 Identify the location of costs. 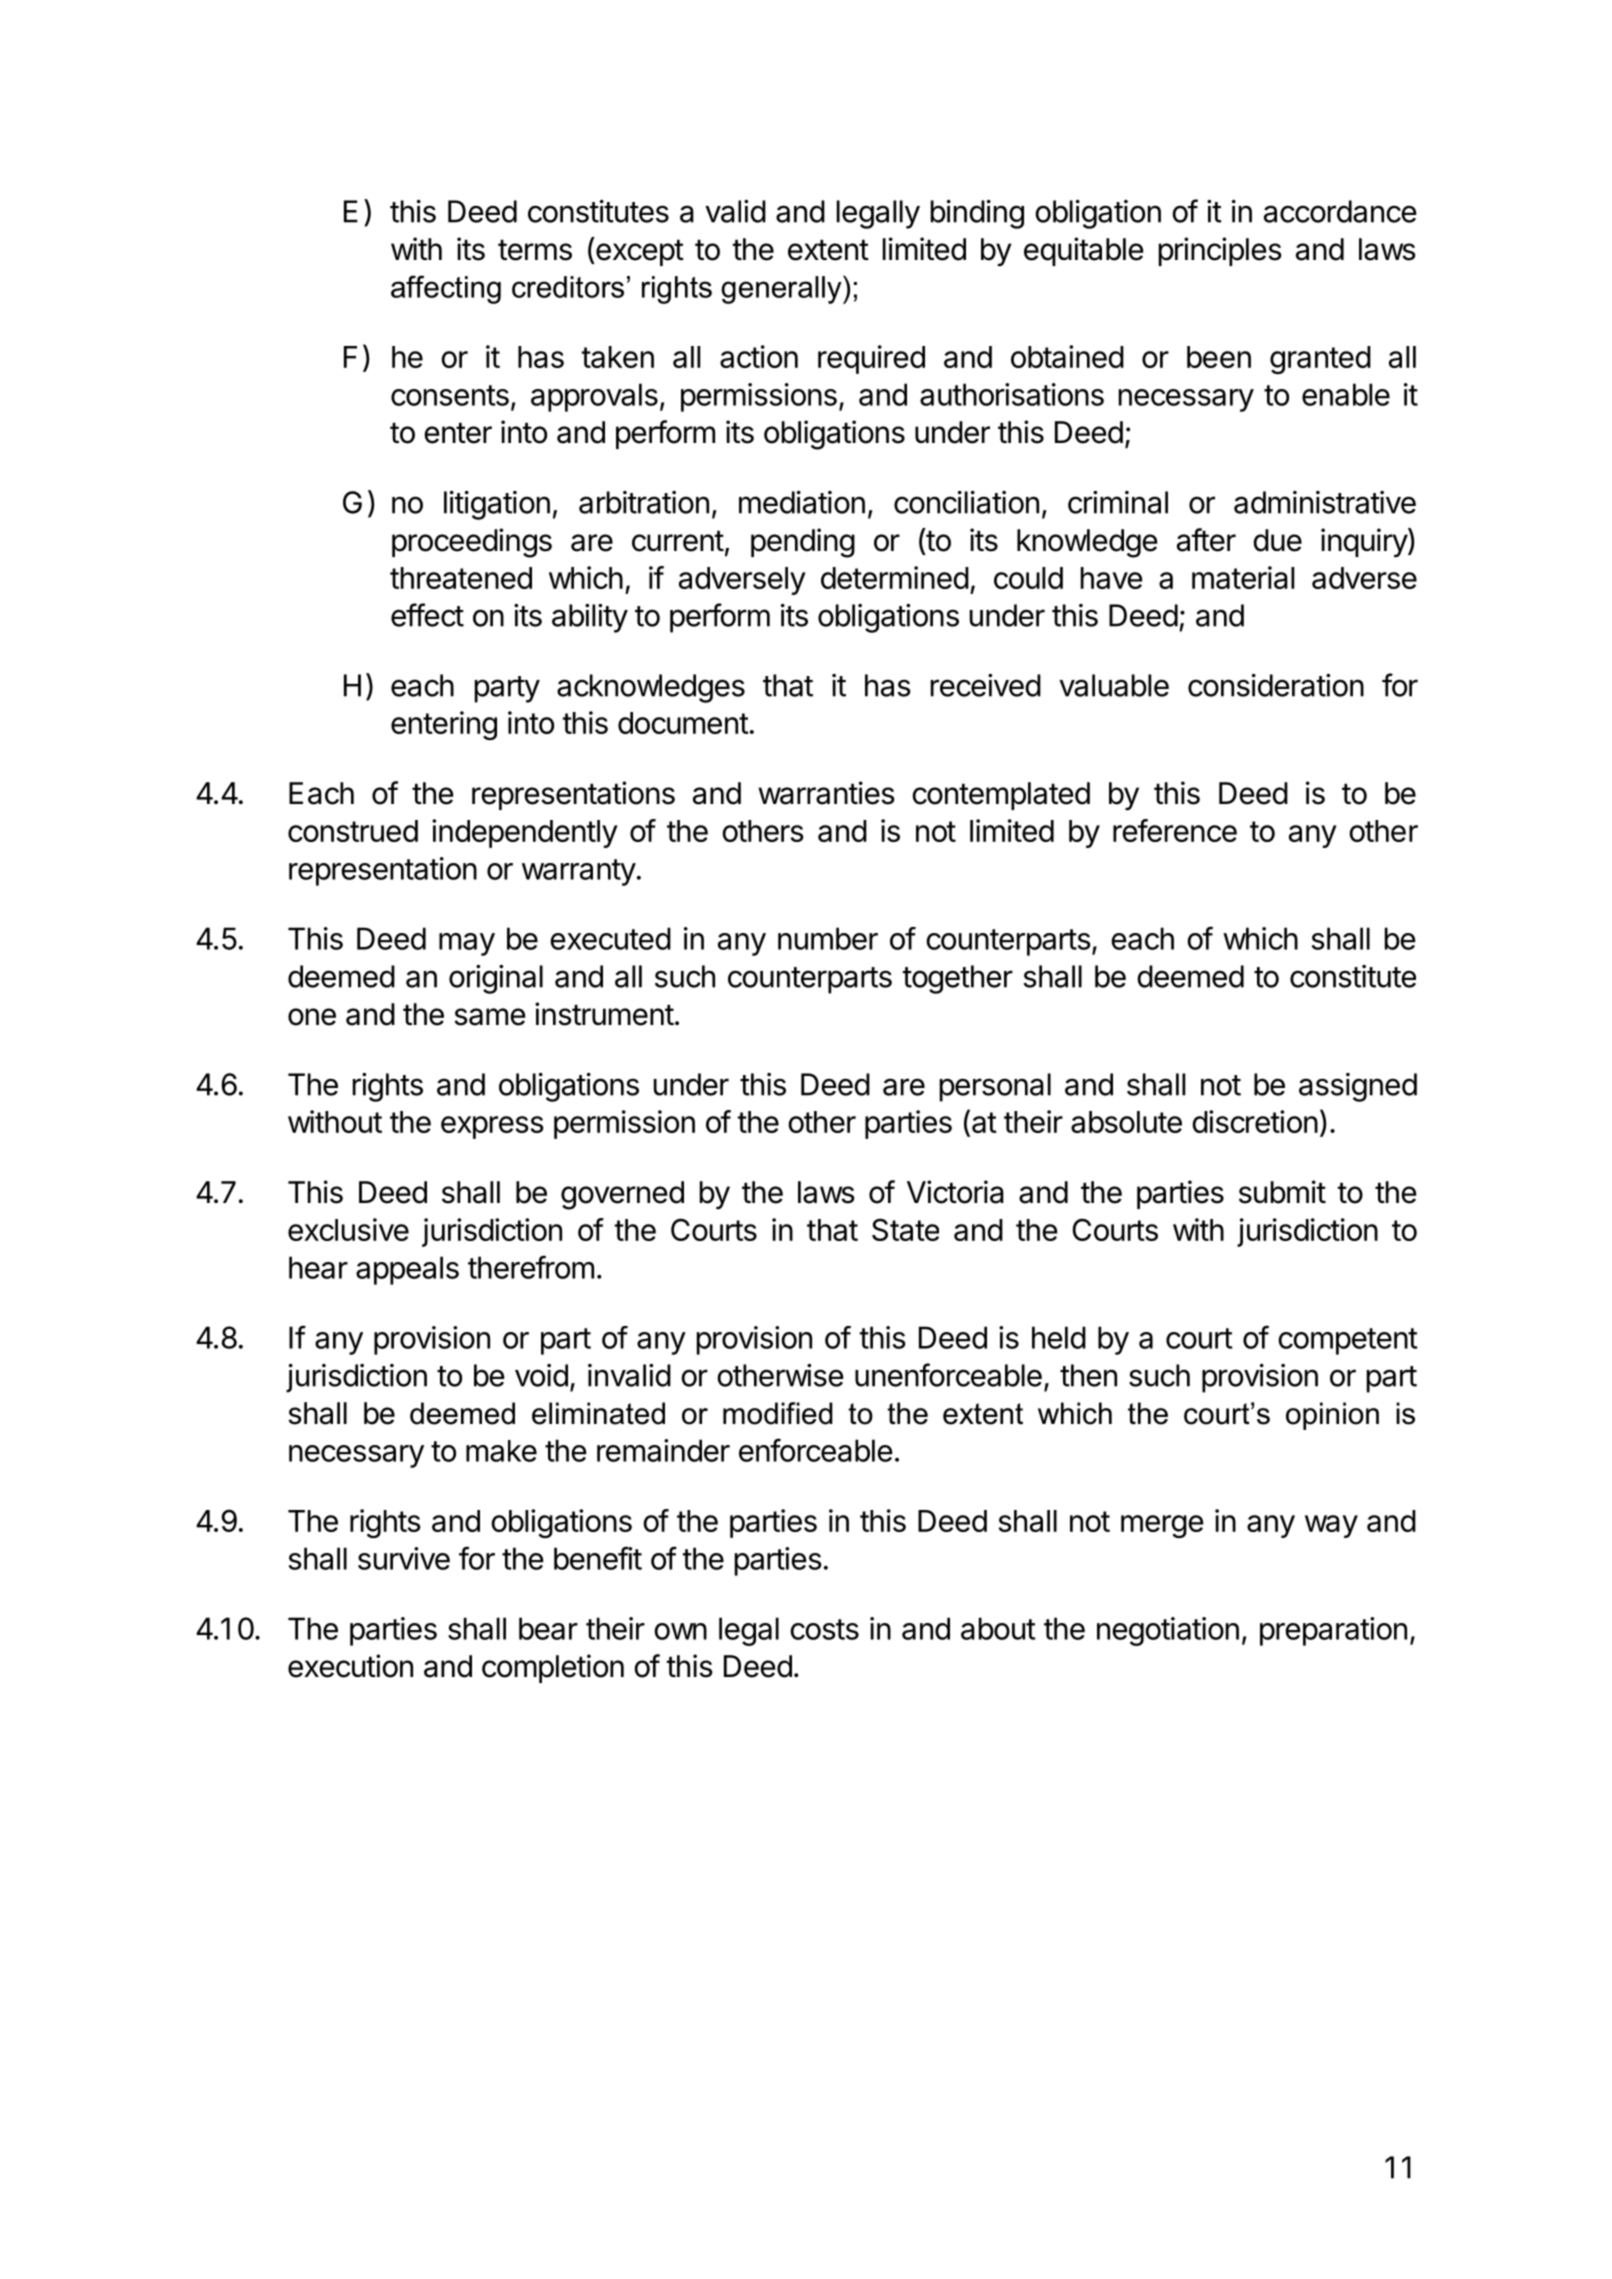
(824, 1629).
